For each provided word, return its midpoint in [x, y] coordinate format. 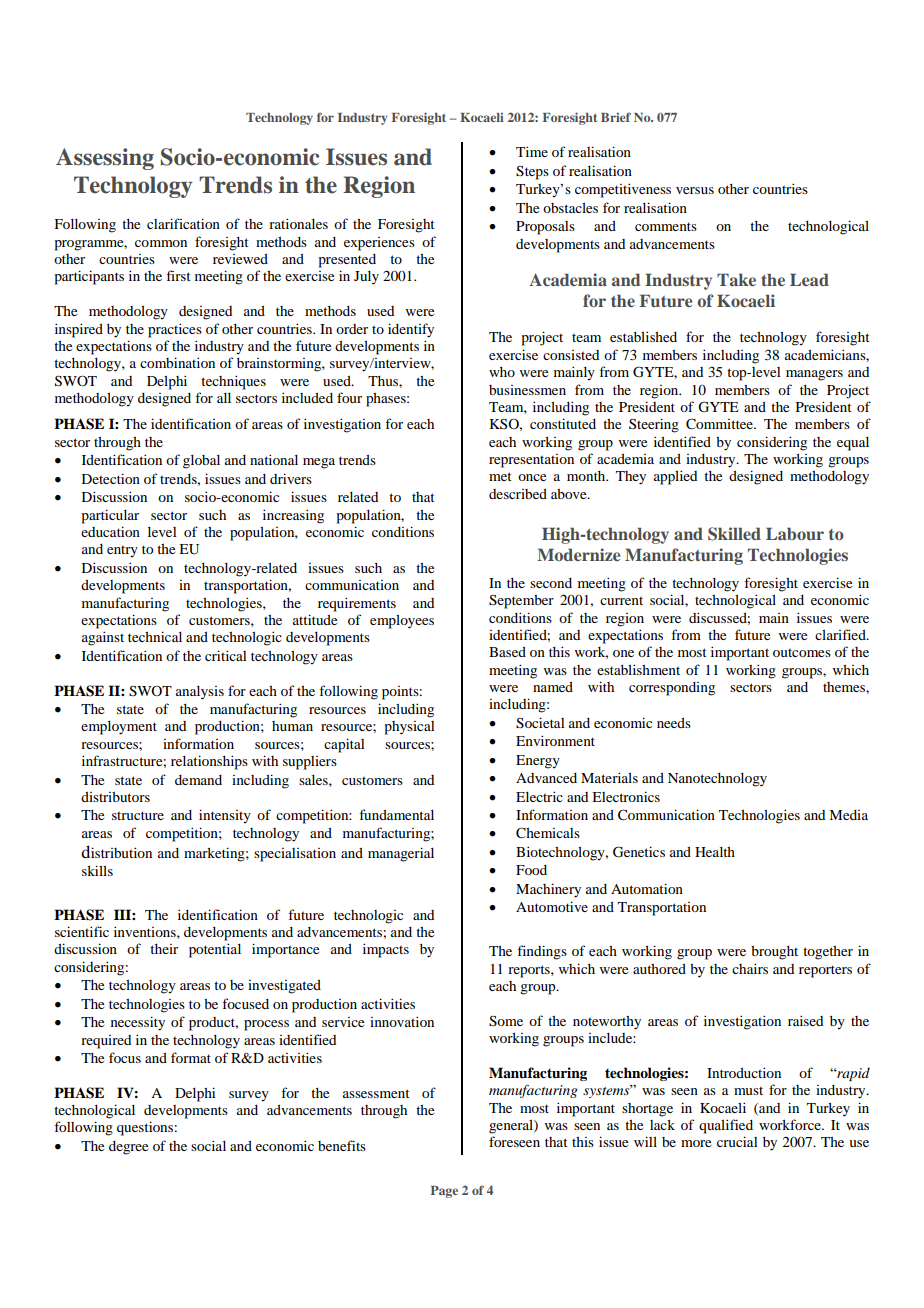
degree [128, 1148]
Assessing [105, 159]
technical [155, 636]
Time [532, 151]
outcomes [802, 653]
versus [695, 190]
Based [507, 652]
